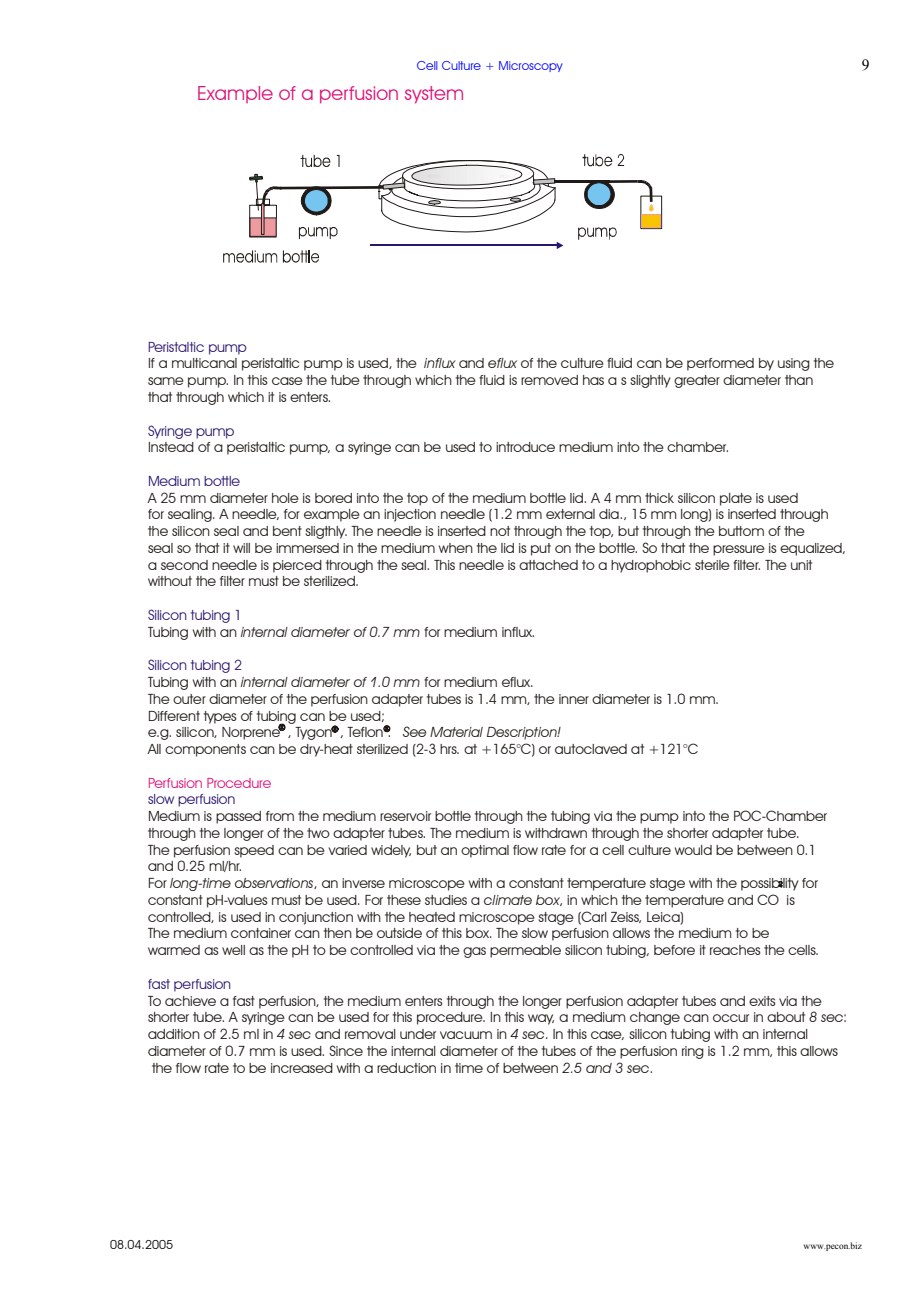 Image resolution: width=924 pixels, height=1308 pixels. I want to click on Microscopy, so click(531, 66).
